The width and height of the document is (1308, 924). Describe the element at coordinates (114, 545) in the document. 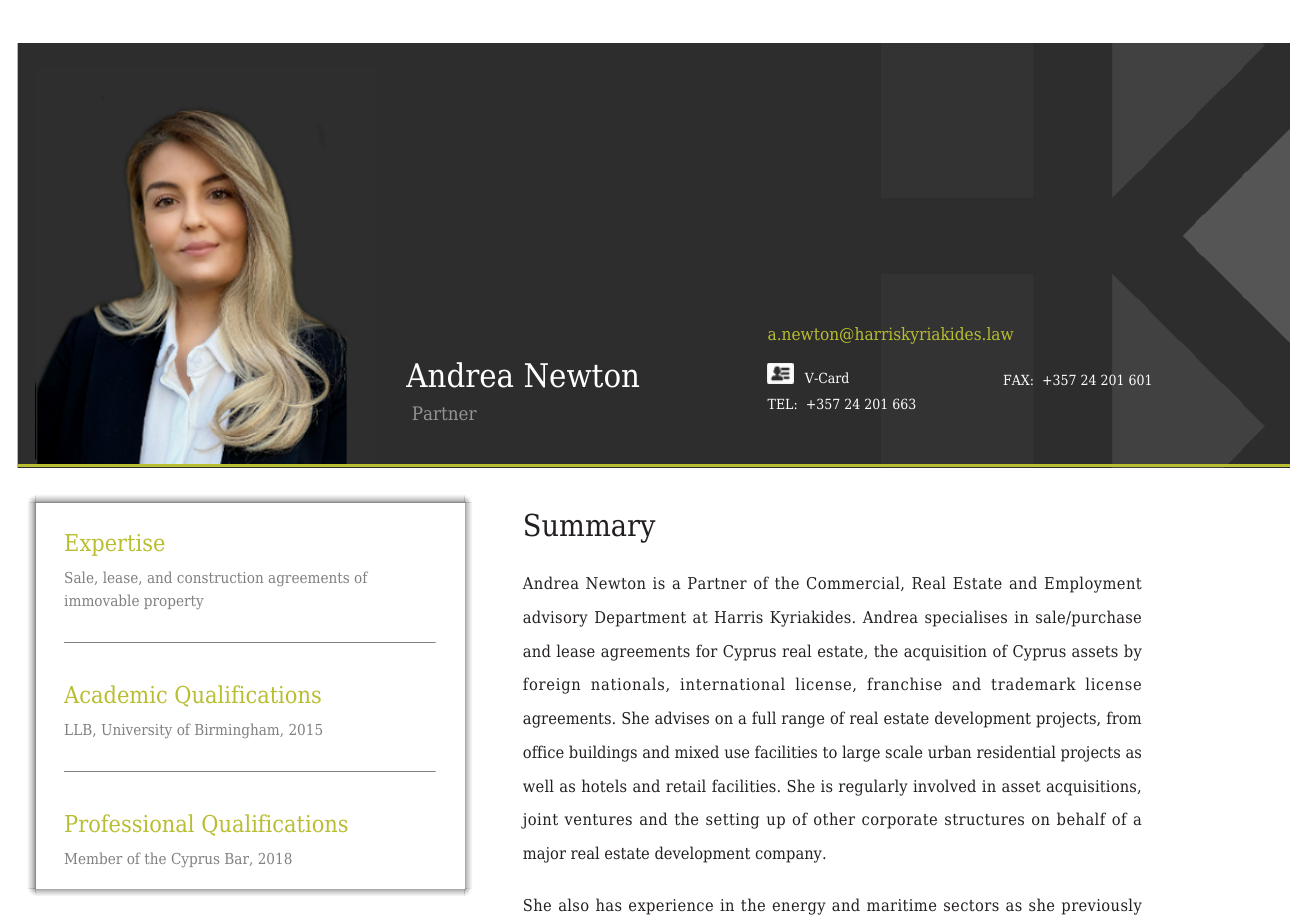

I see `Expertise` at that location.
